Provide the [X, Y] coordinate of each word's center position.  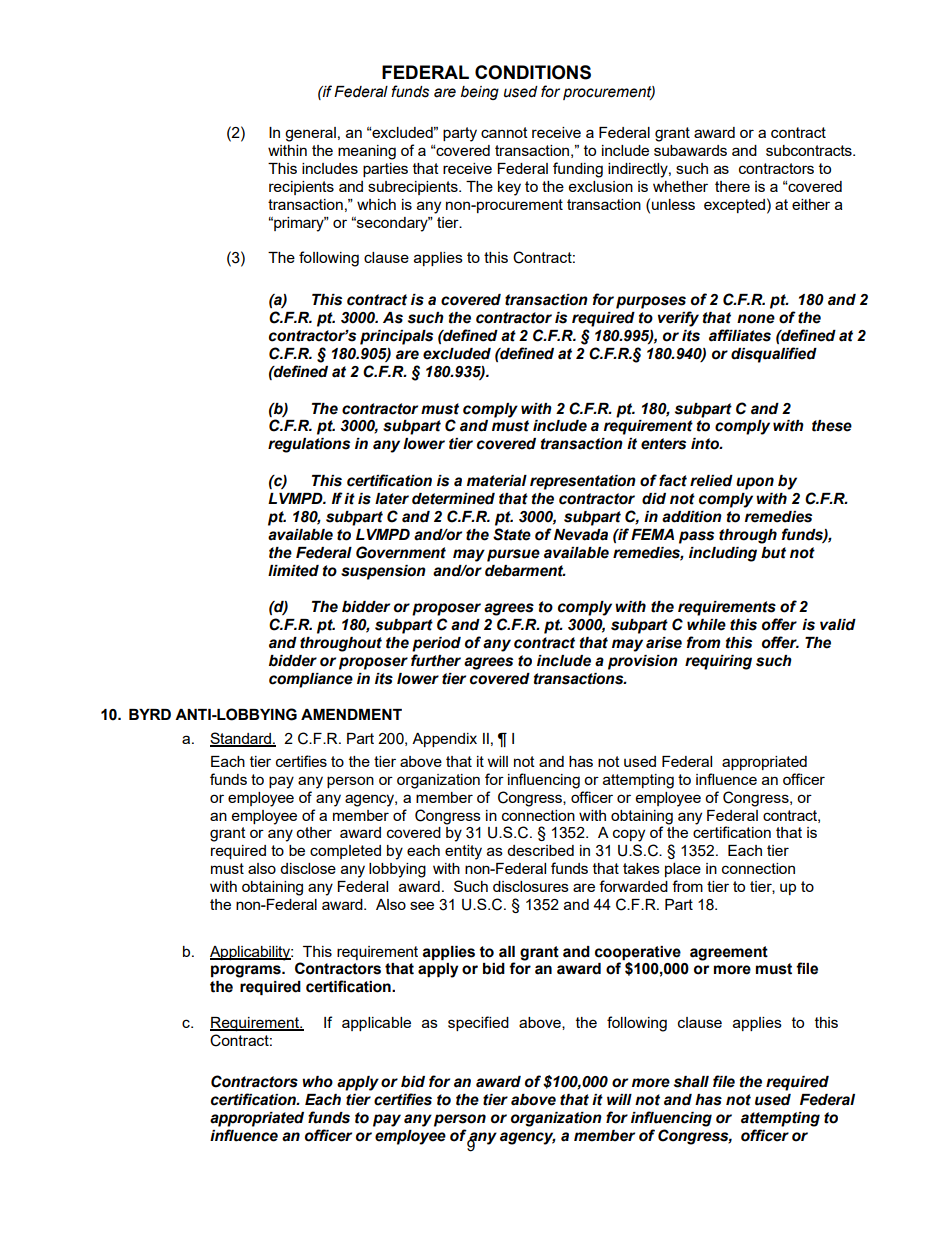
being [480, 93]
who [317, 1082]
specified [478, 1023]
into [706, 444]
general [310, 134]
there [732, 186]
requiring [718, 662]
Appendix [444, 740]
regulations [309, 445]
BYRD [150, 714]
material [497, 481]
